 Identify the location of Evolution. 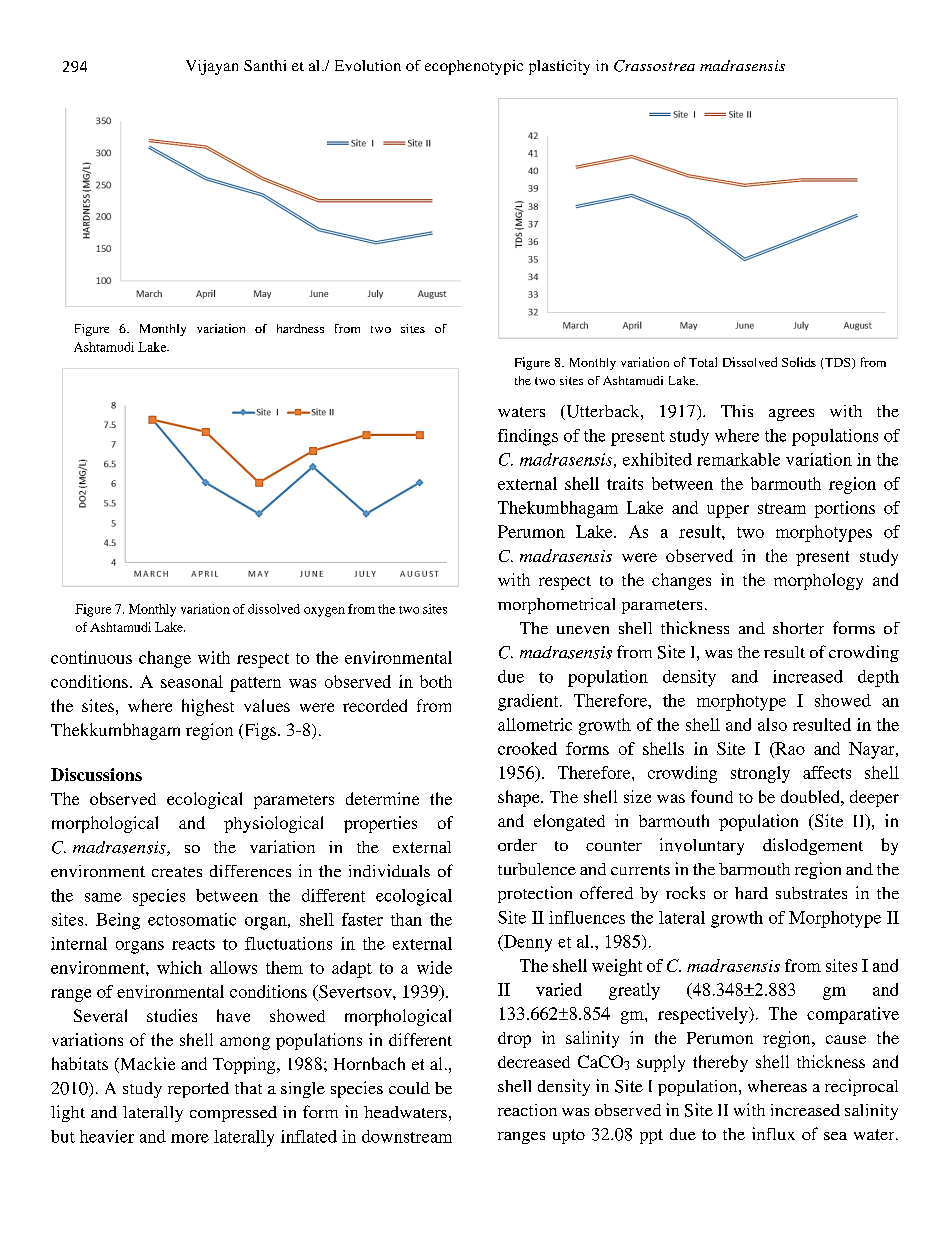
(368, 65).
